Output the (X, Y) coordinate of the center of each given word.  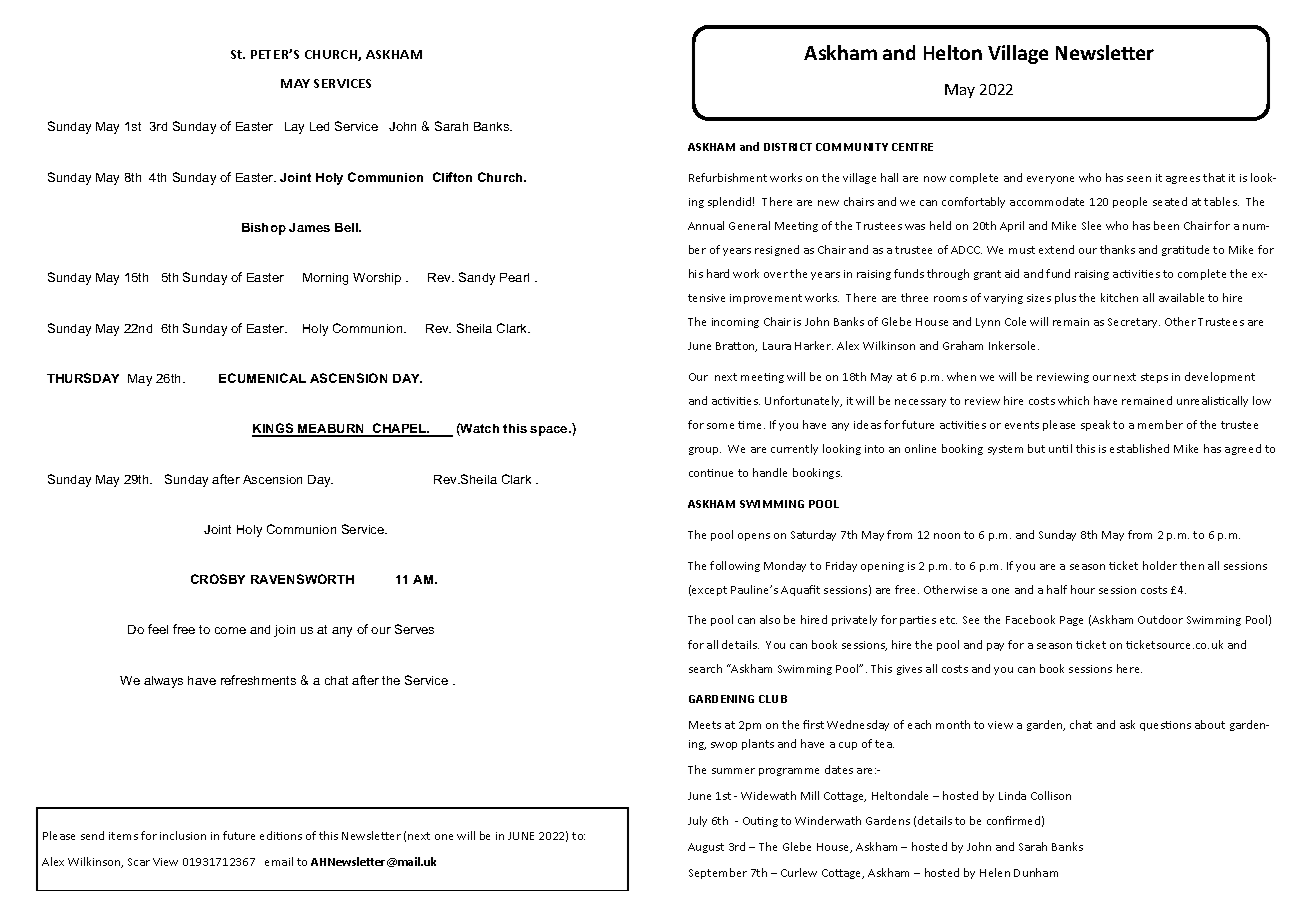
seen (1139, 179)
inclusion (183, 835)
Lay (294, 128)
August (706, 848)
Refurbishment (728, 177)
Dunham (1036, 872)
